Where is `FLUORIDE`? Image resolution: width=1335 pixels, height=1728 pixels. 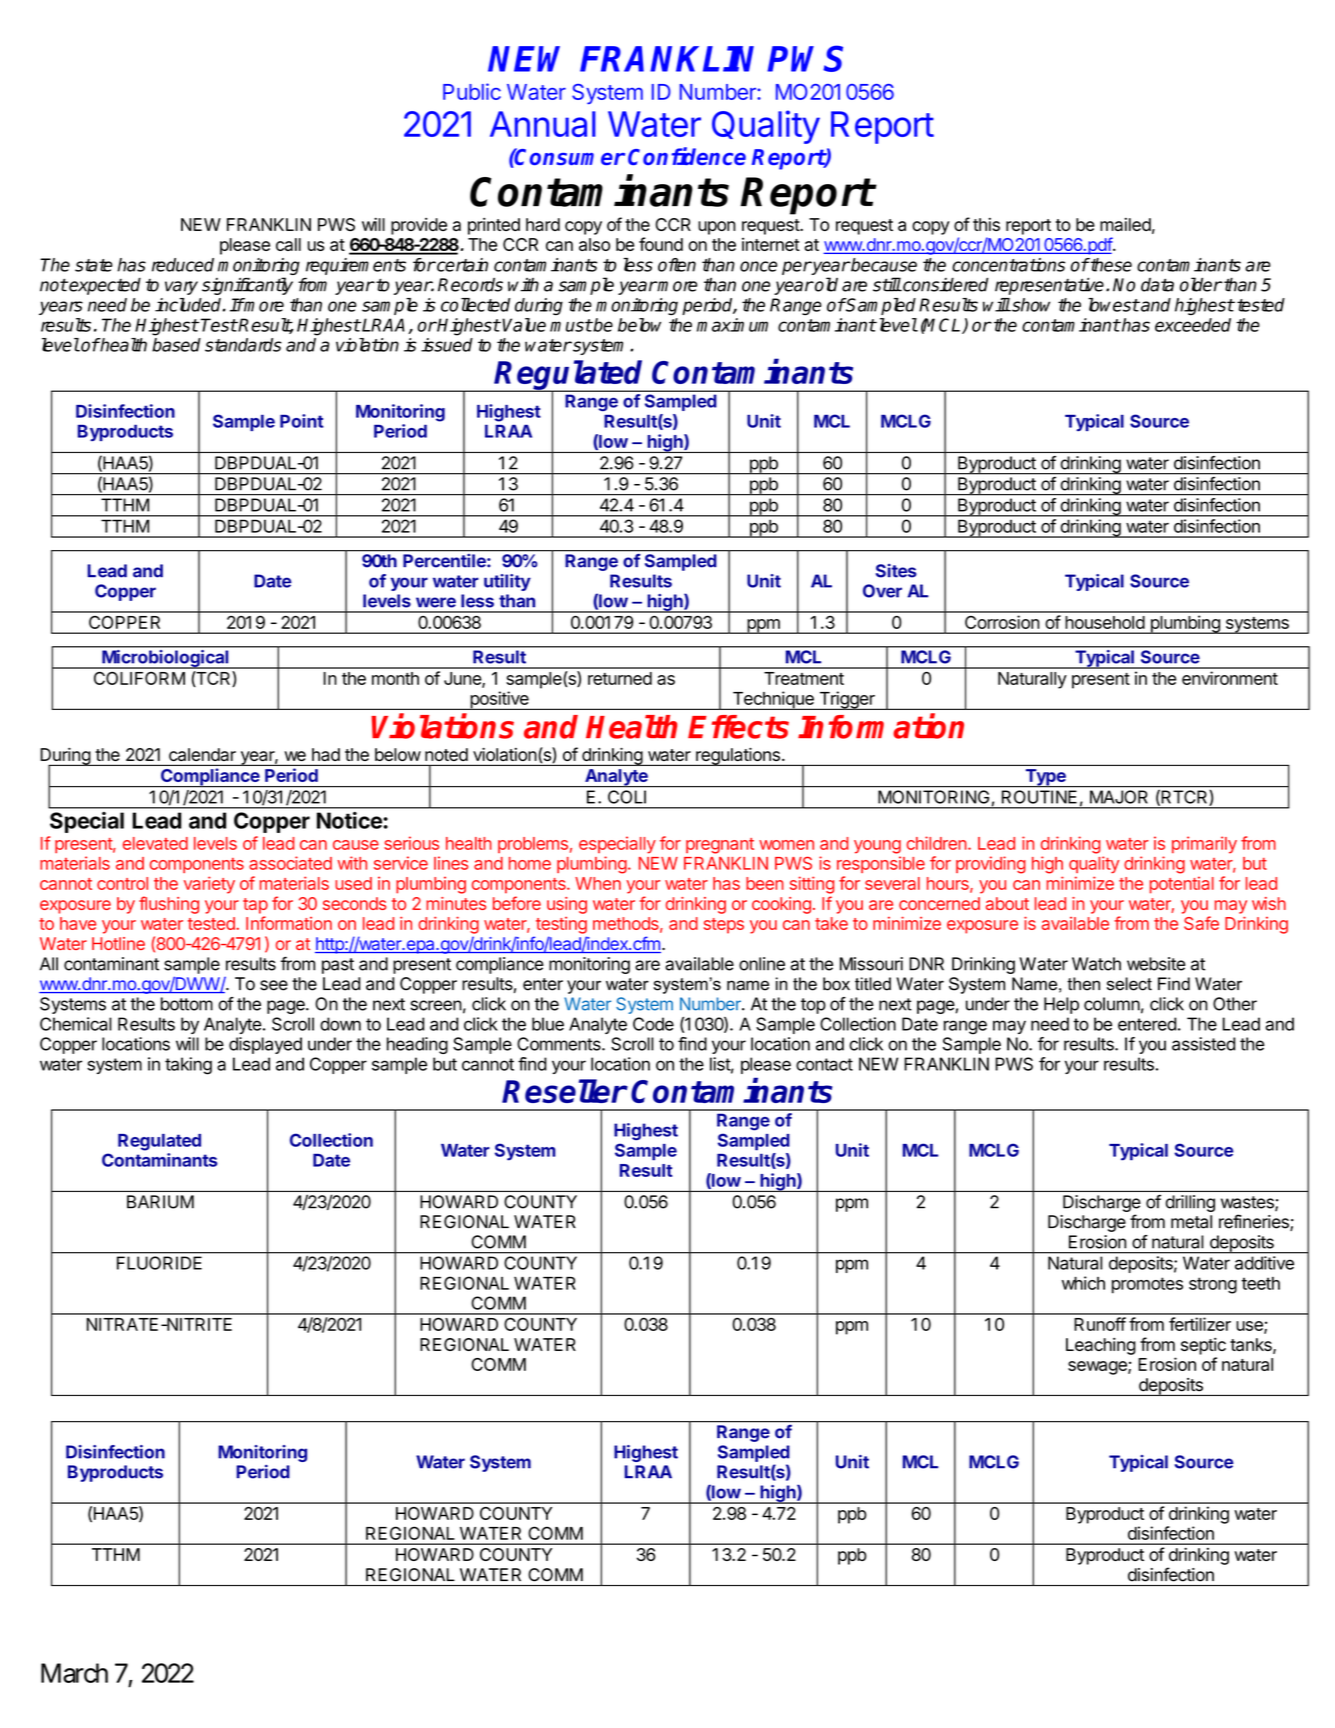
FLUORIDE is located at coordinates (159, 1263).
